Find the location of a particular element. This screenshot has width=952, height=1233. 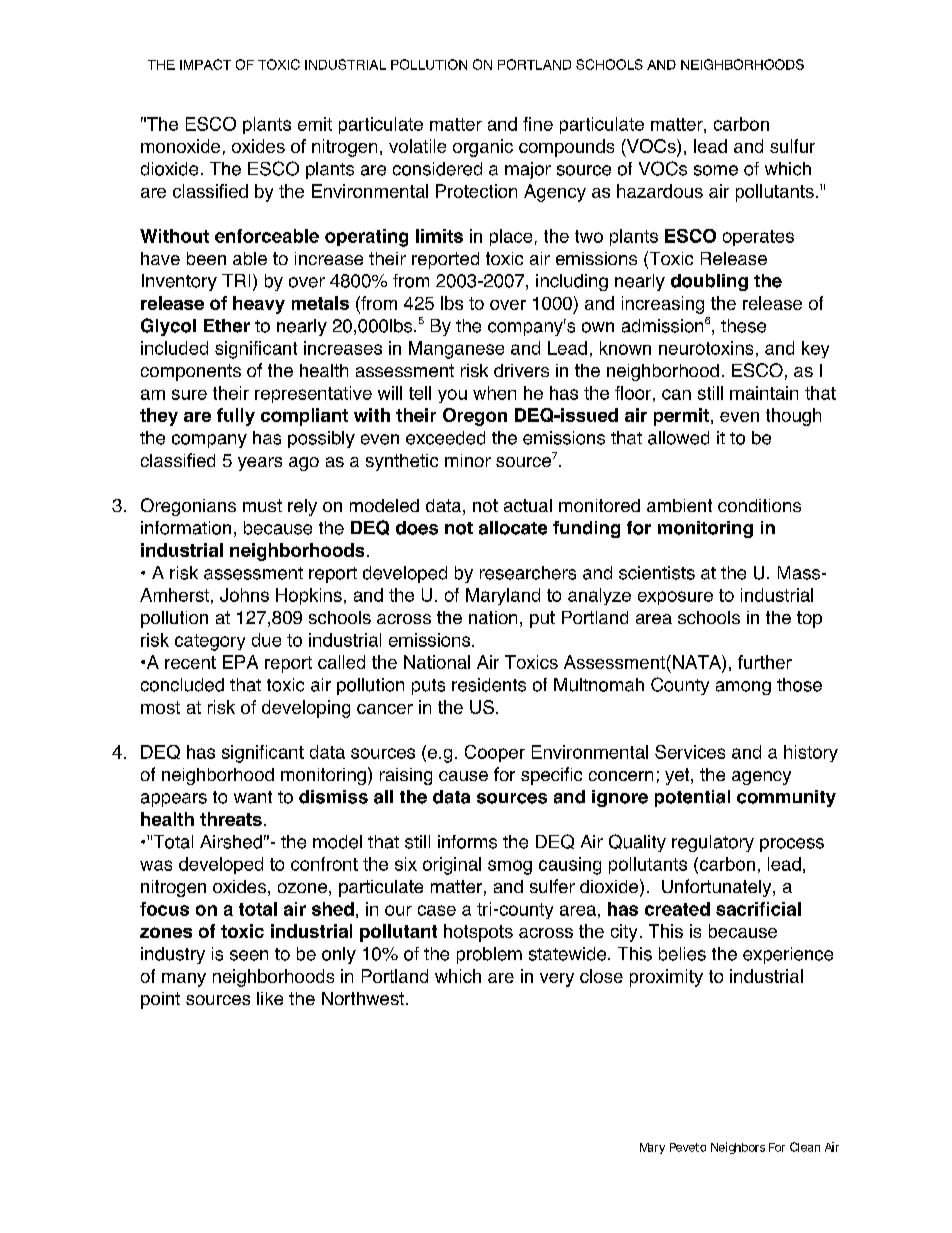

sulfur is located at coordinates (792, 146).
